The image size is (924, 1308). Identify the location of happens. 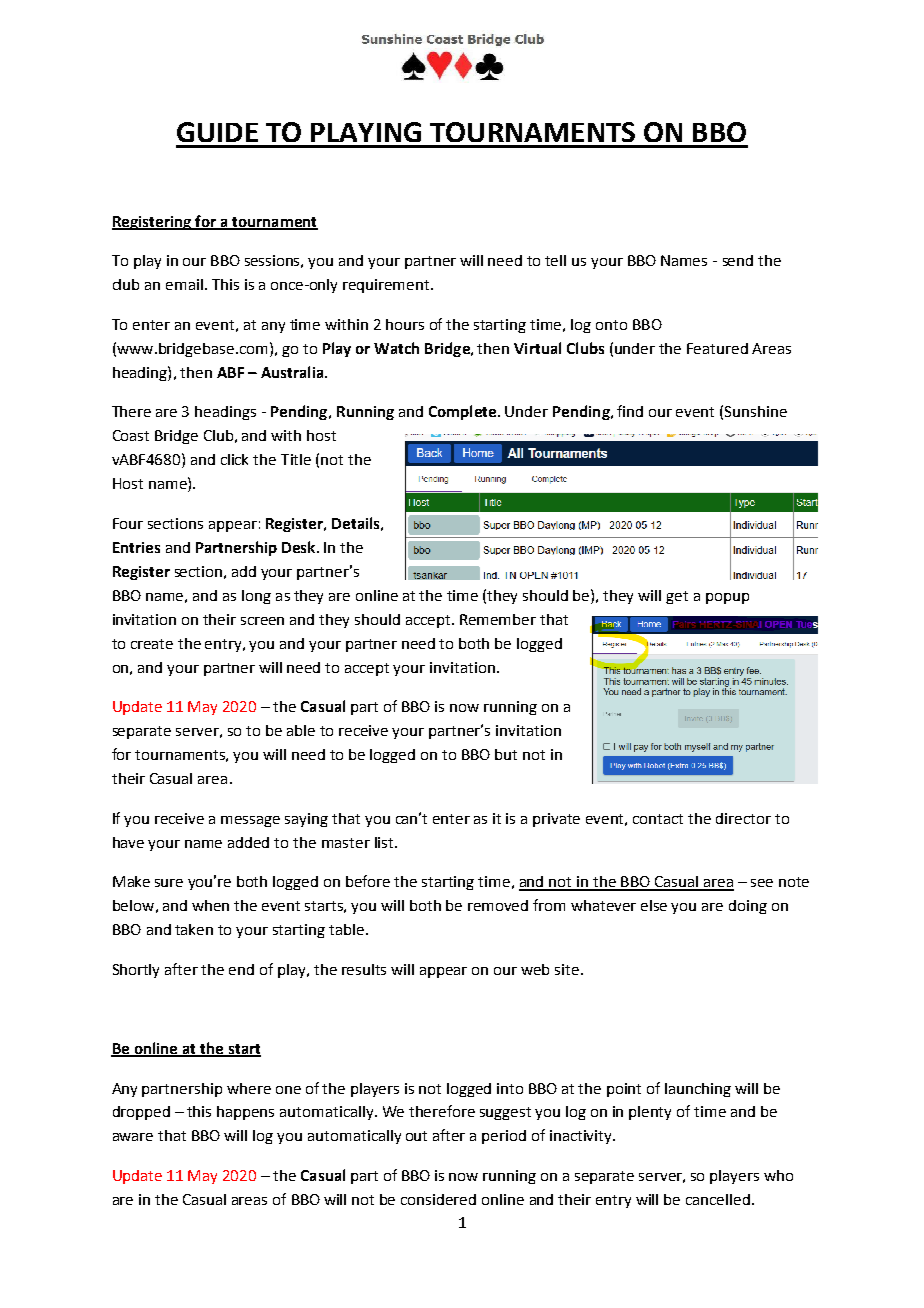
(245, 1113).
